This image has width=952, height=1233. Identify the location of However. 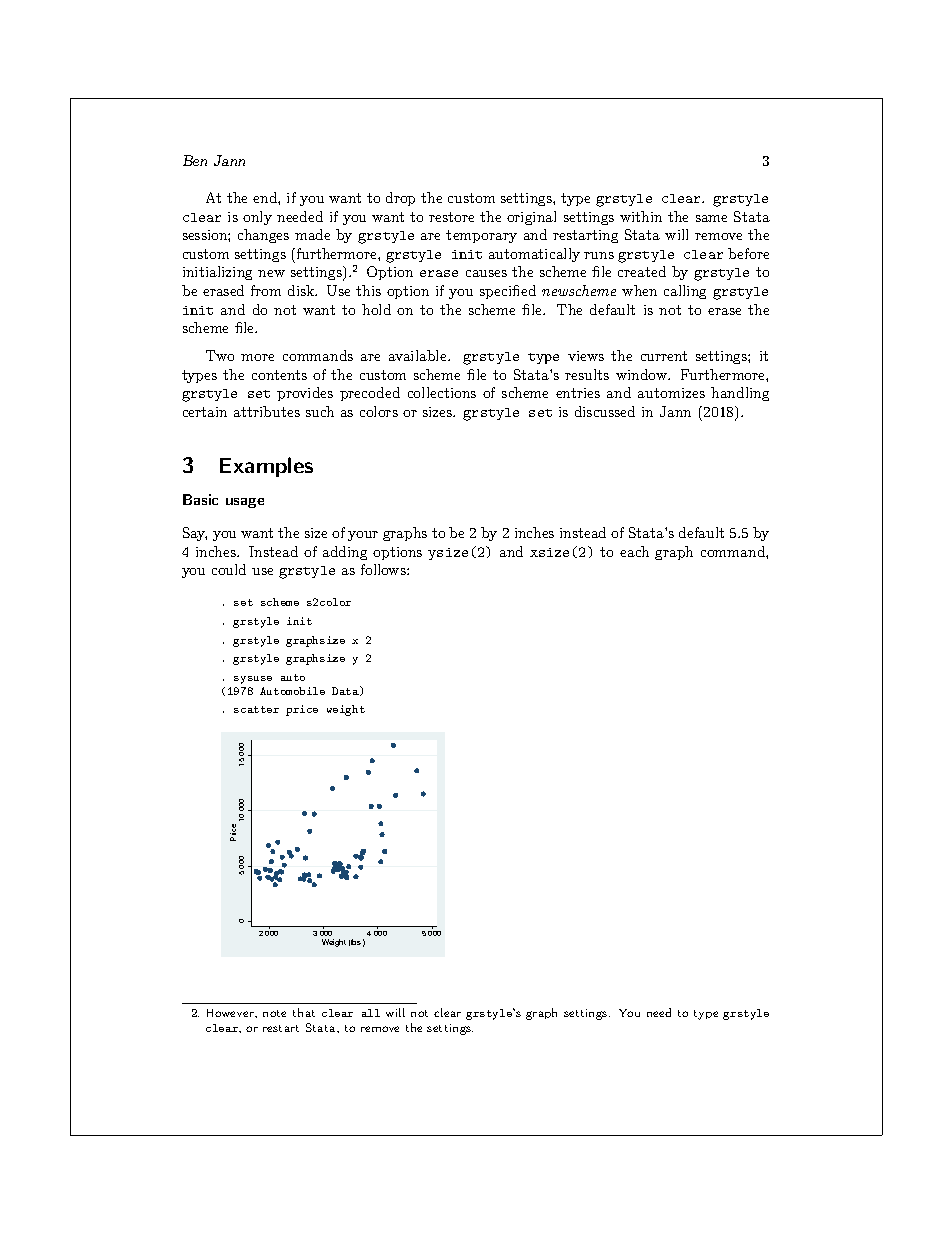
(231, 1013).
